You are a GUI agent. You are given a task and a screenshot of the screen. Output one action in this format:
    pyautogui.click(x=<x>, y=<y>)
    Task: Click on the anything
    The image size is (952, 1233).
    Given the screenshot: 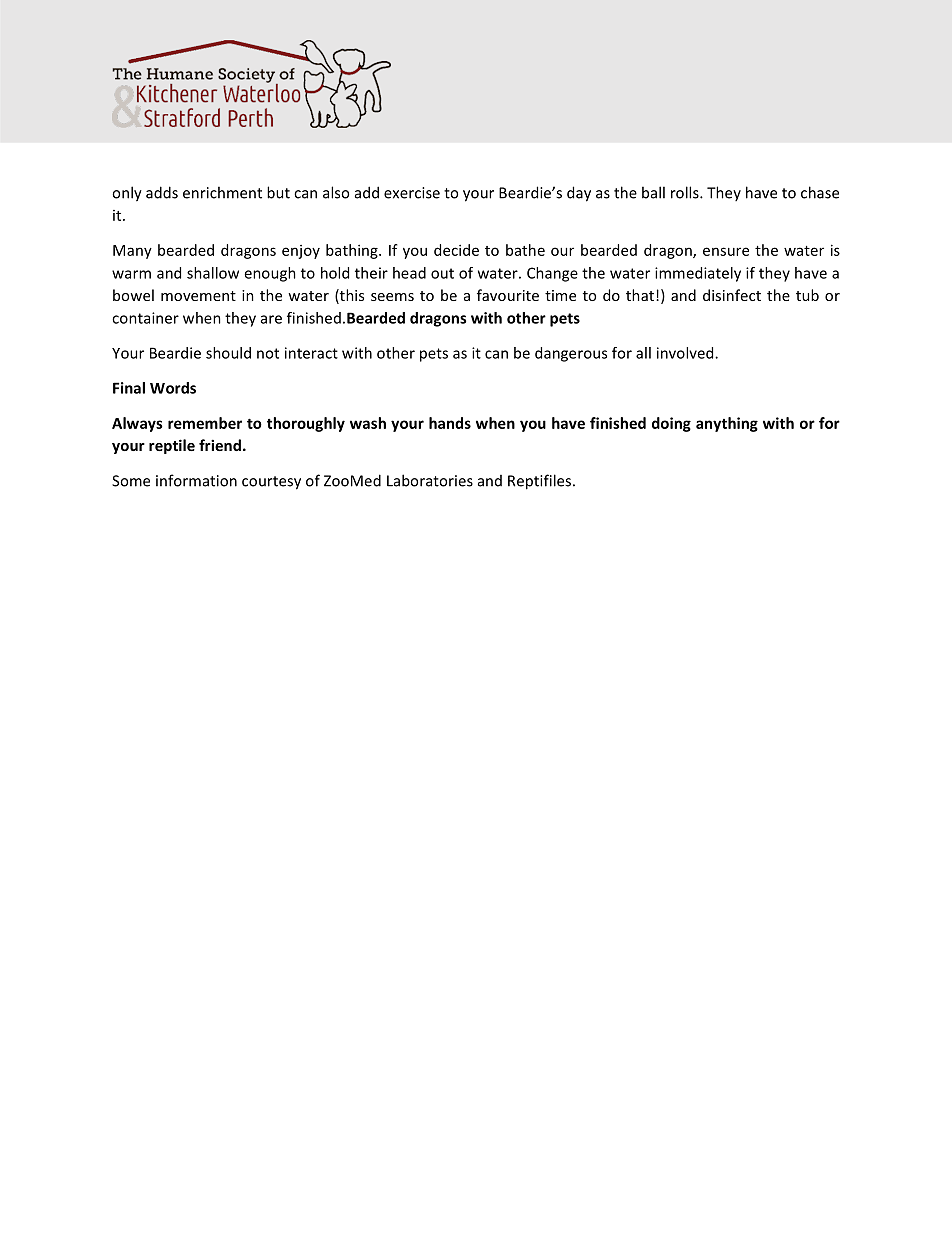 What is the action you would take?
    pyautogui.click(x=727, y=424)
